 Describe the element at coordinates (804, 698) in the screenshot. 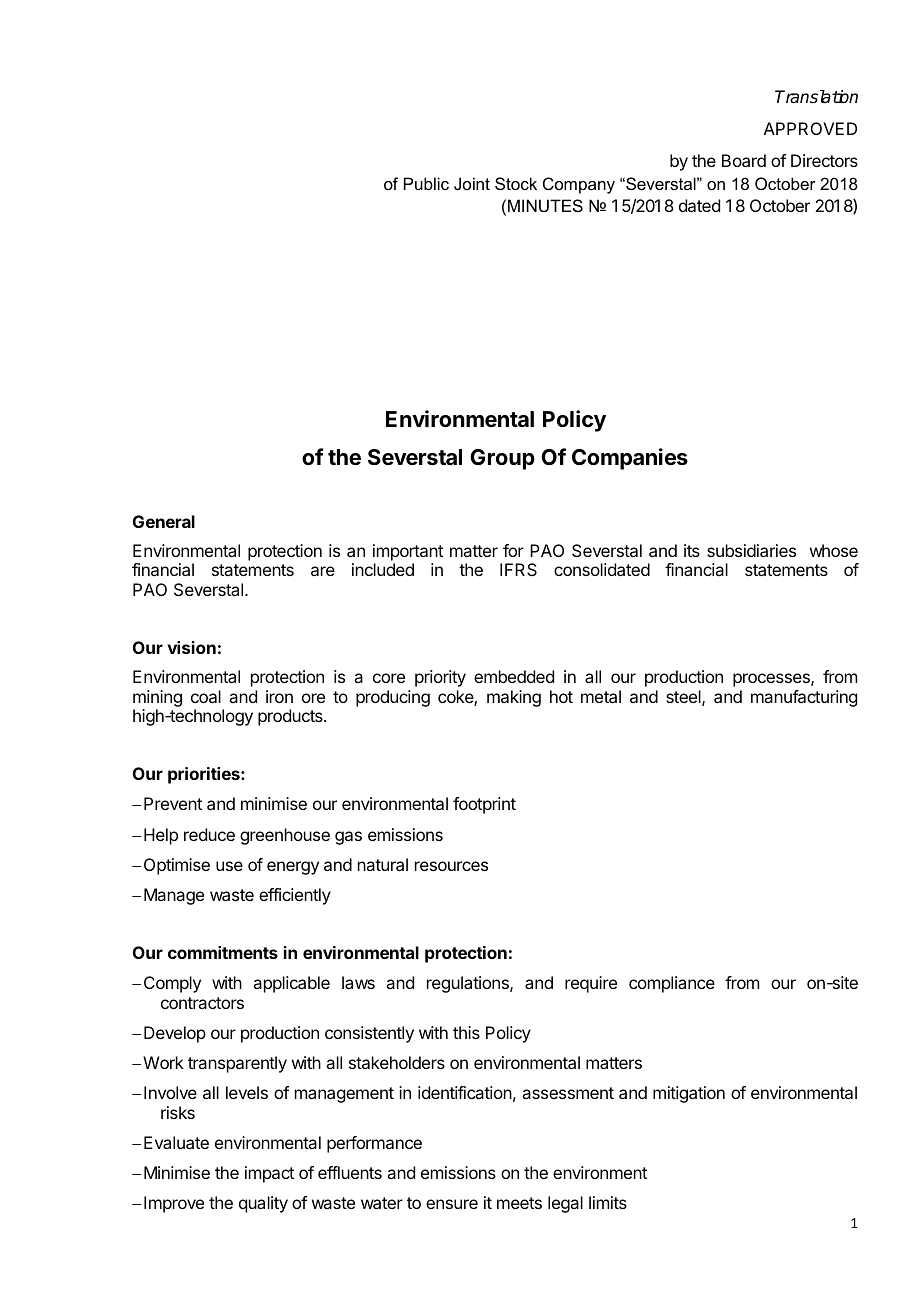

I see `manufacturing` at that location.
